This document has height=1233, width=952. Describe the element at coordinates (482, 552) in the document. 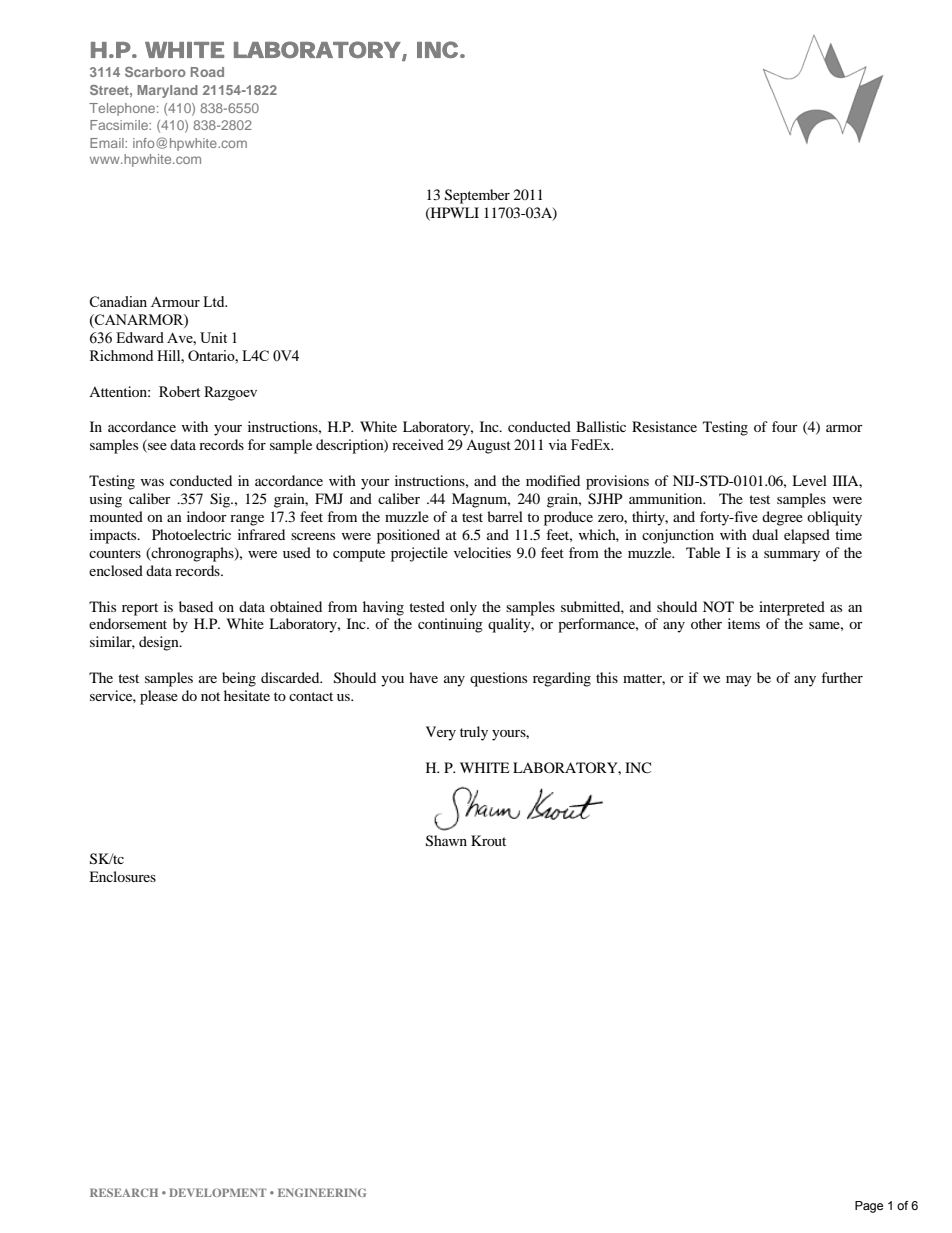

I see `velocities` at that location.
